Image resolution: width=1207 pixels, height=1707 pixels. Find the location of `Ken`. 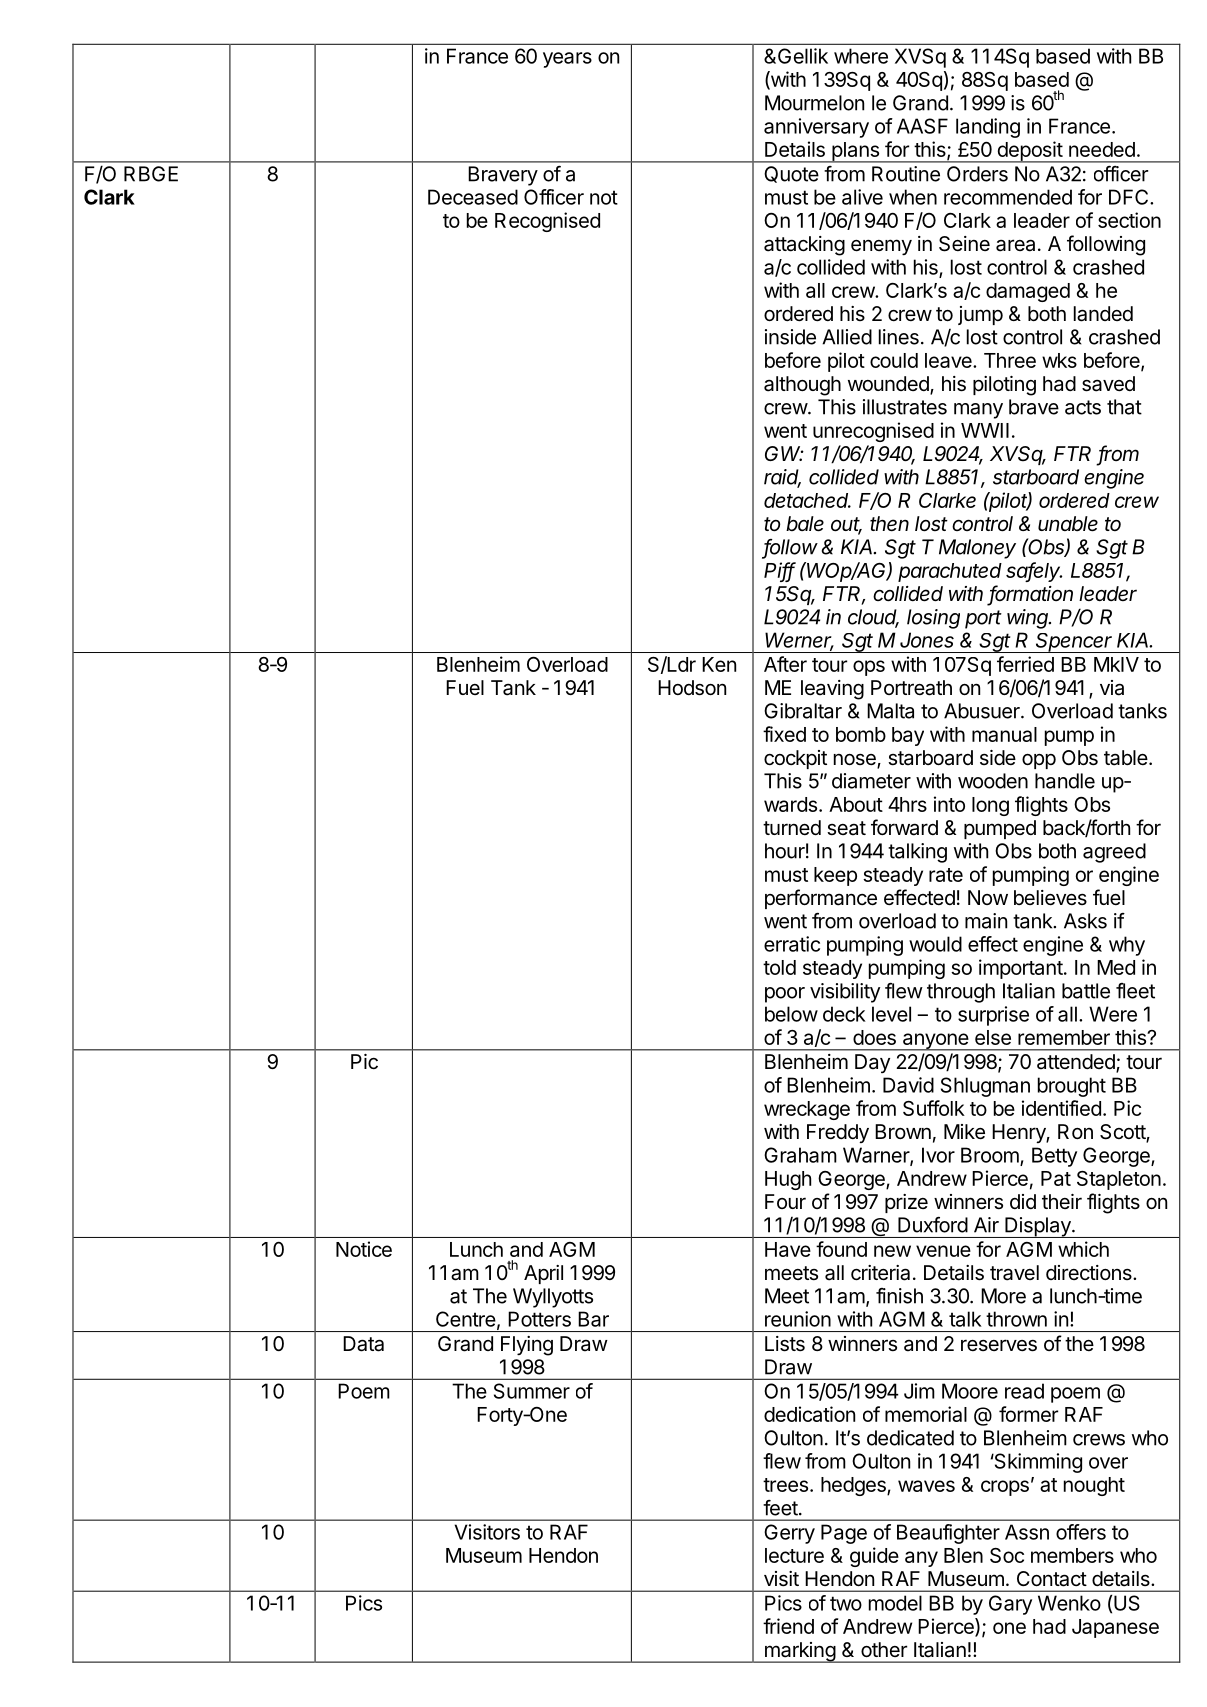

Ken is located at coordinates (719, 664).
